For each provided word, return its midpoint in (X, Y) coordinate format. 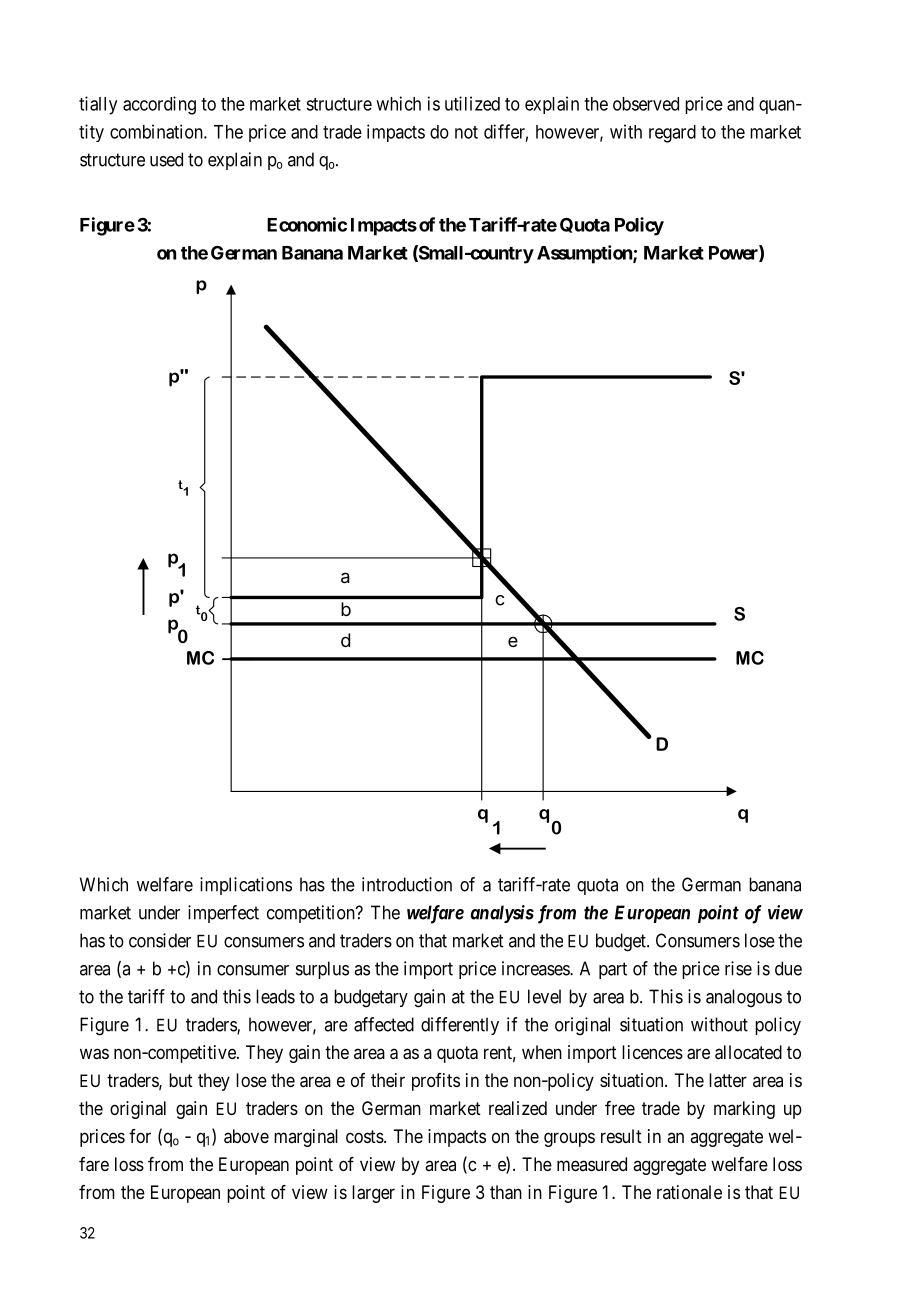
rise (738, 968)
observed (646, 104)
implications (246, 886)
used (166, 159)
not (466, 132)
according (159, 105)
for (140, 1136)
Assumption (585, 254)
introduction (407, 884)
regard (672, 134)
